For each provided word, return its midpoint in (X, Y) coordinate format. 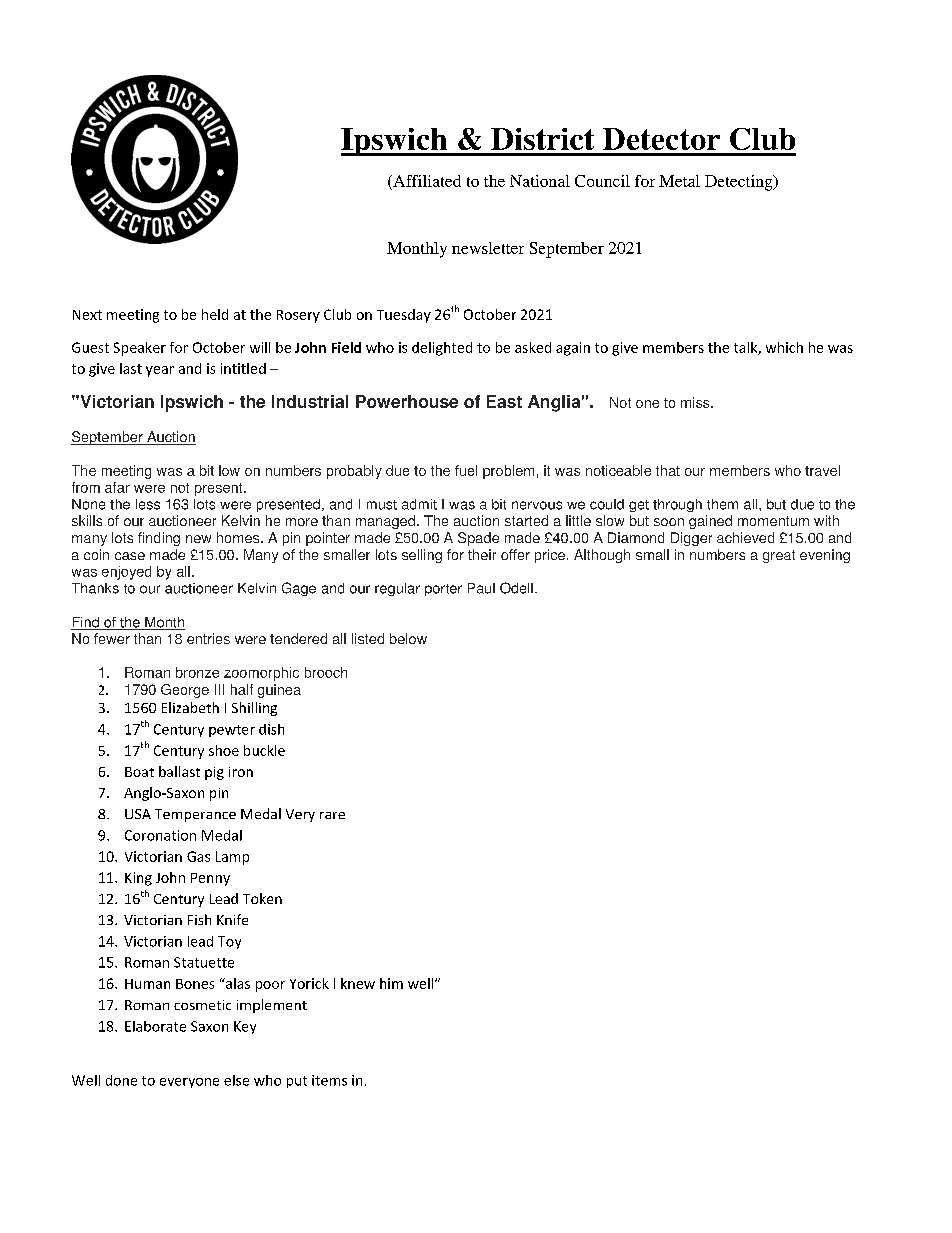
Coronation (160, 835)
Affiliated (426, 181)
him (391, 983)
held (215, 314)
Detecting (740, 183)
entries (208, 638)
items (329, 1080)
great (779, 556)
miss (696, 402)
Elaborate (155, 1026)
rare (332, 815)
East (504, 401)
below (408, 638)
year (160, 371)
